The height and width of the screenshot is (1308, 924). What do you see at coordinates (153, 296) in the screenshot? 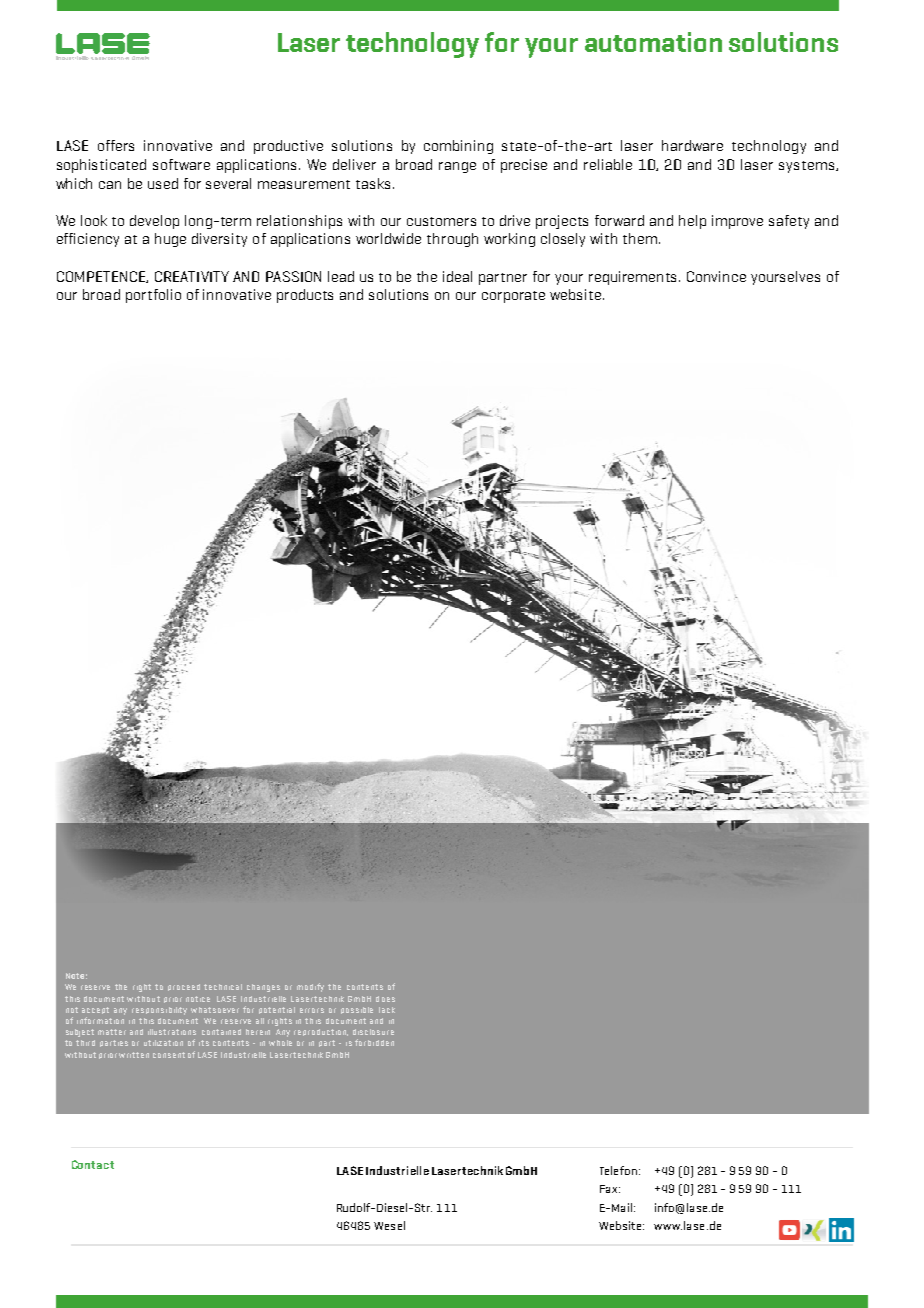
I see `portfolio` at bounding box center [153, 296].
